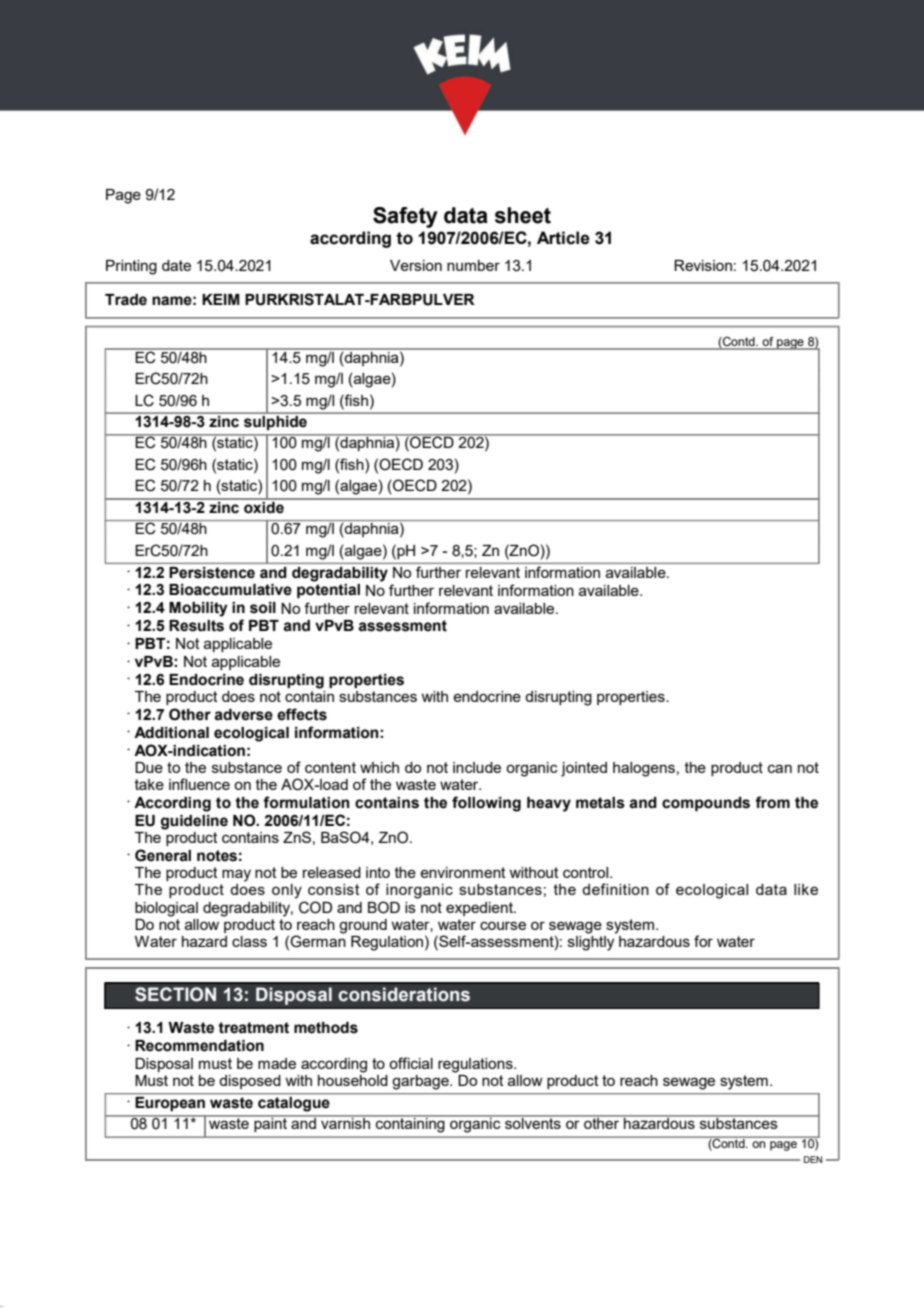 Image resolution: width=924 pixels, height=1308 pixels. Describe the element at coordinates (176, 265) in the image. I see `date` at that location.
